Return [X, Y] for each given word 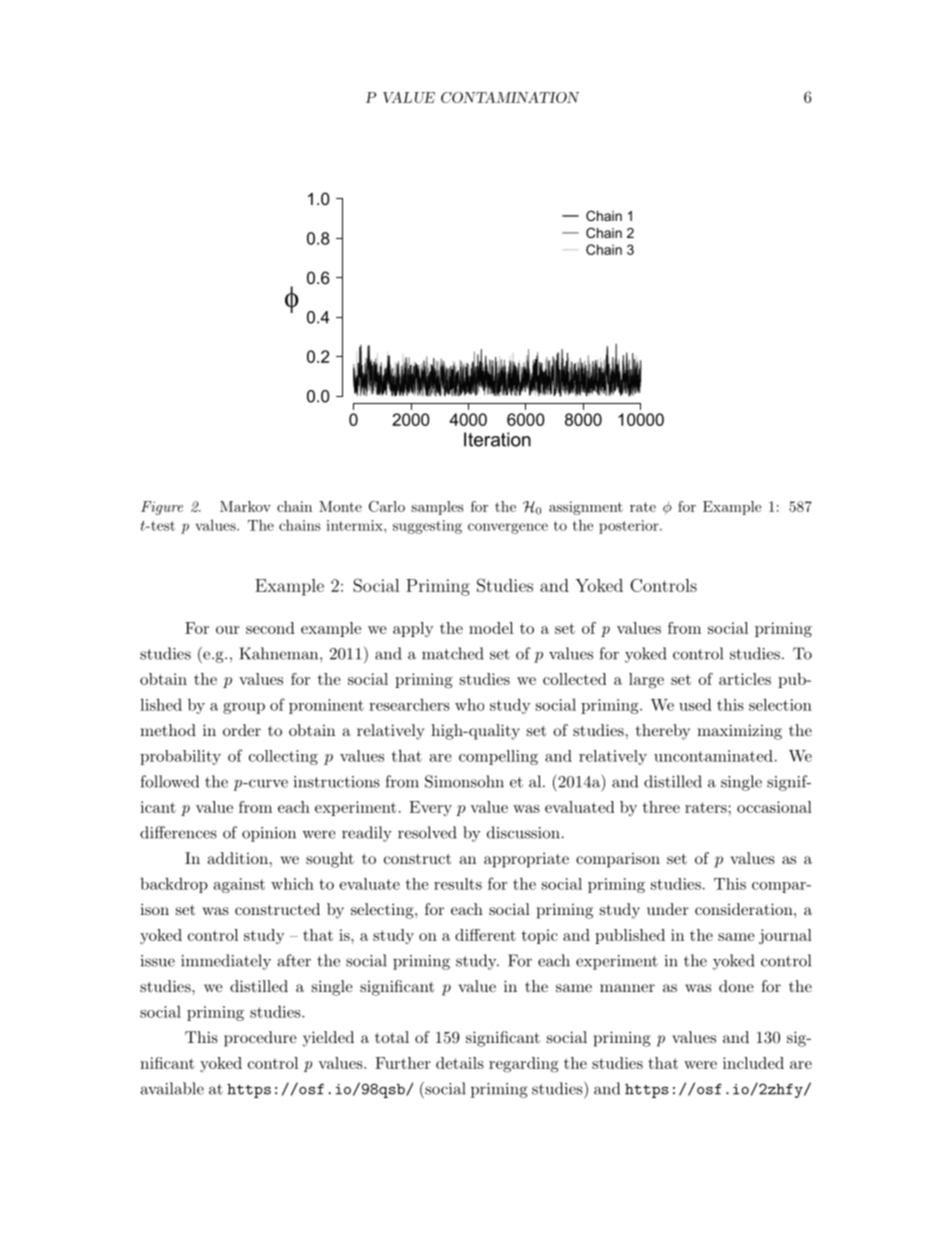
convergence [508, 528]
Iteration [497, 439]
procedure [260, 1039]
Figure [162, 508]
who [469, 704]
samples [437, 508]
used [695, 704]
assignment [586, 508]
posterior [629, 527]
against [239, 885]
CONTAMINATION [510, 97]
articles [745, 679]
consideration [744, 909]
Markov [245, 506]
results [458, 884]
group [244, 708]
